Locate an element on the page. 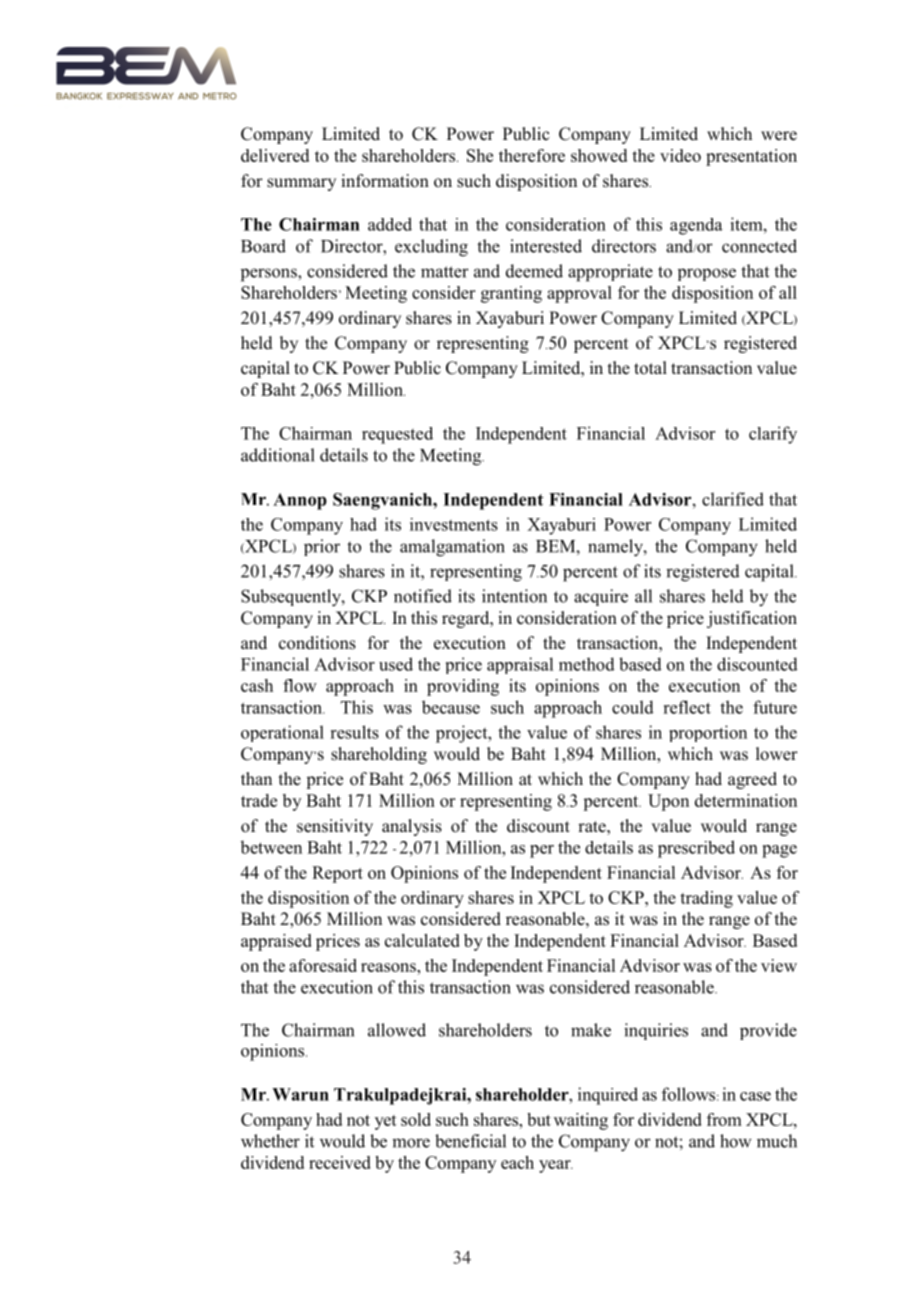  presentation is located at coordinates (751, 157).
